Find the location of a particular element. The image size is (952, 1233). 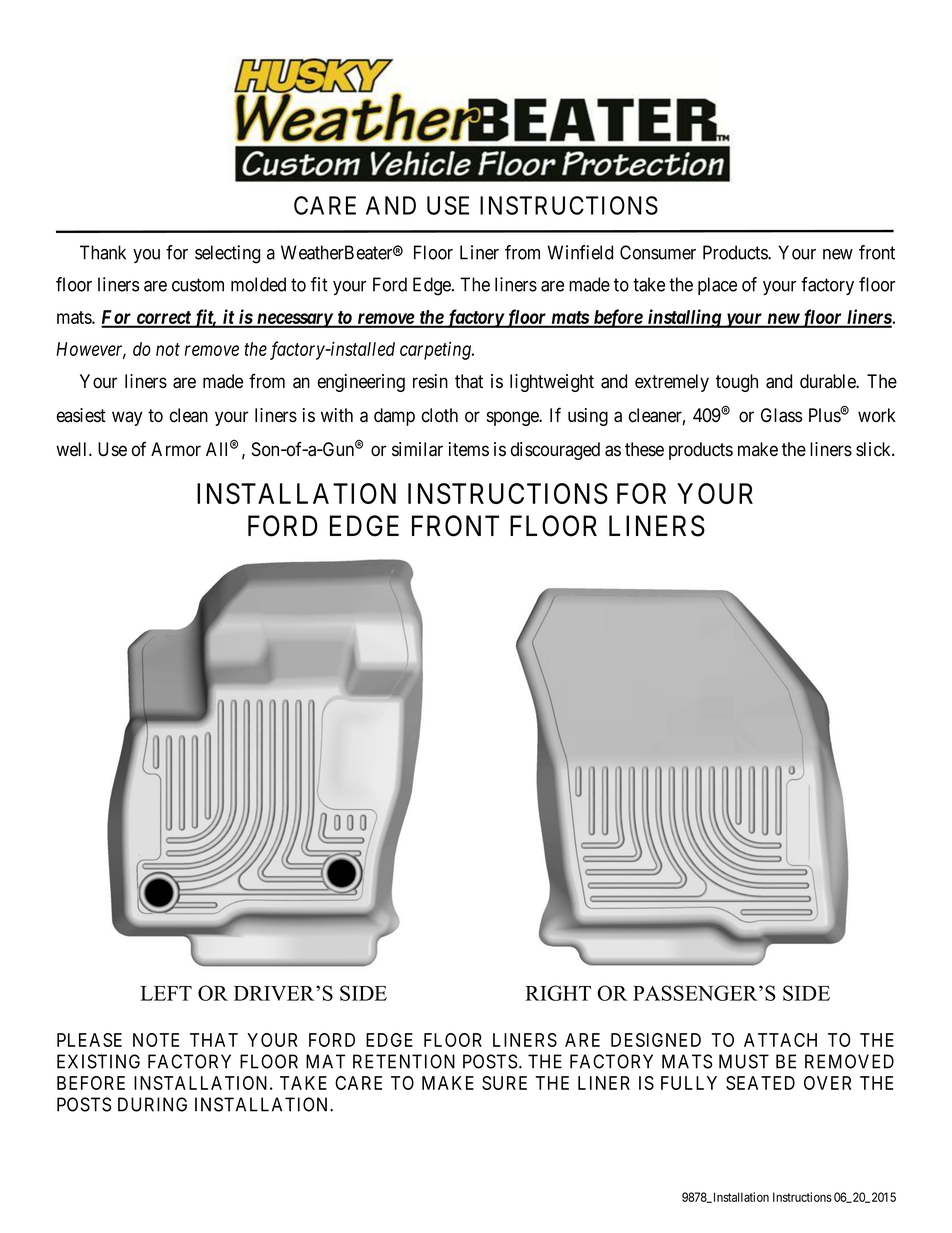

similar is located at coordinates (417, 449).
